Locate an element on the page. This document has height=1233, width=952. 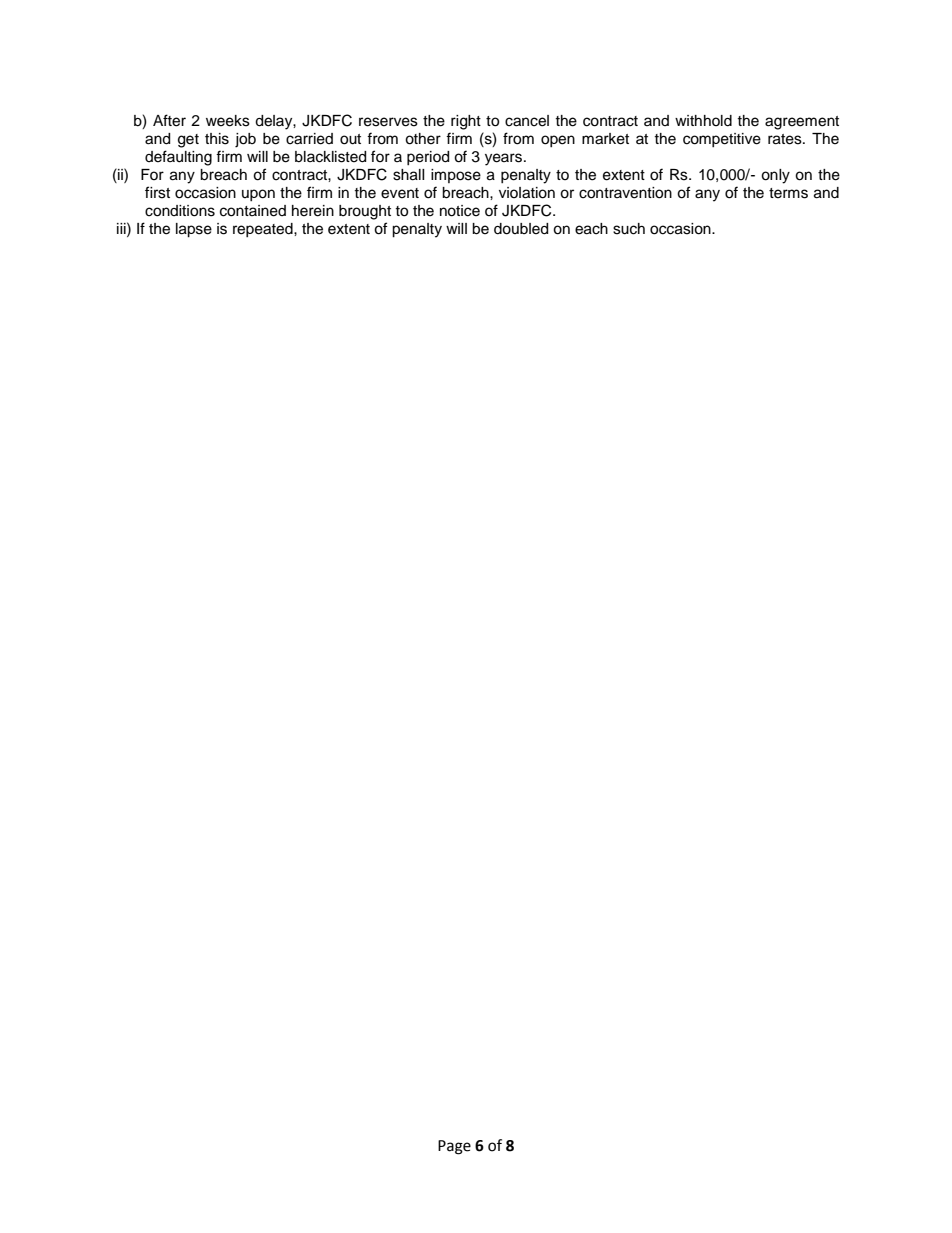
repeated is located at coordinates (264, 230).
